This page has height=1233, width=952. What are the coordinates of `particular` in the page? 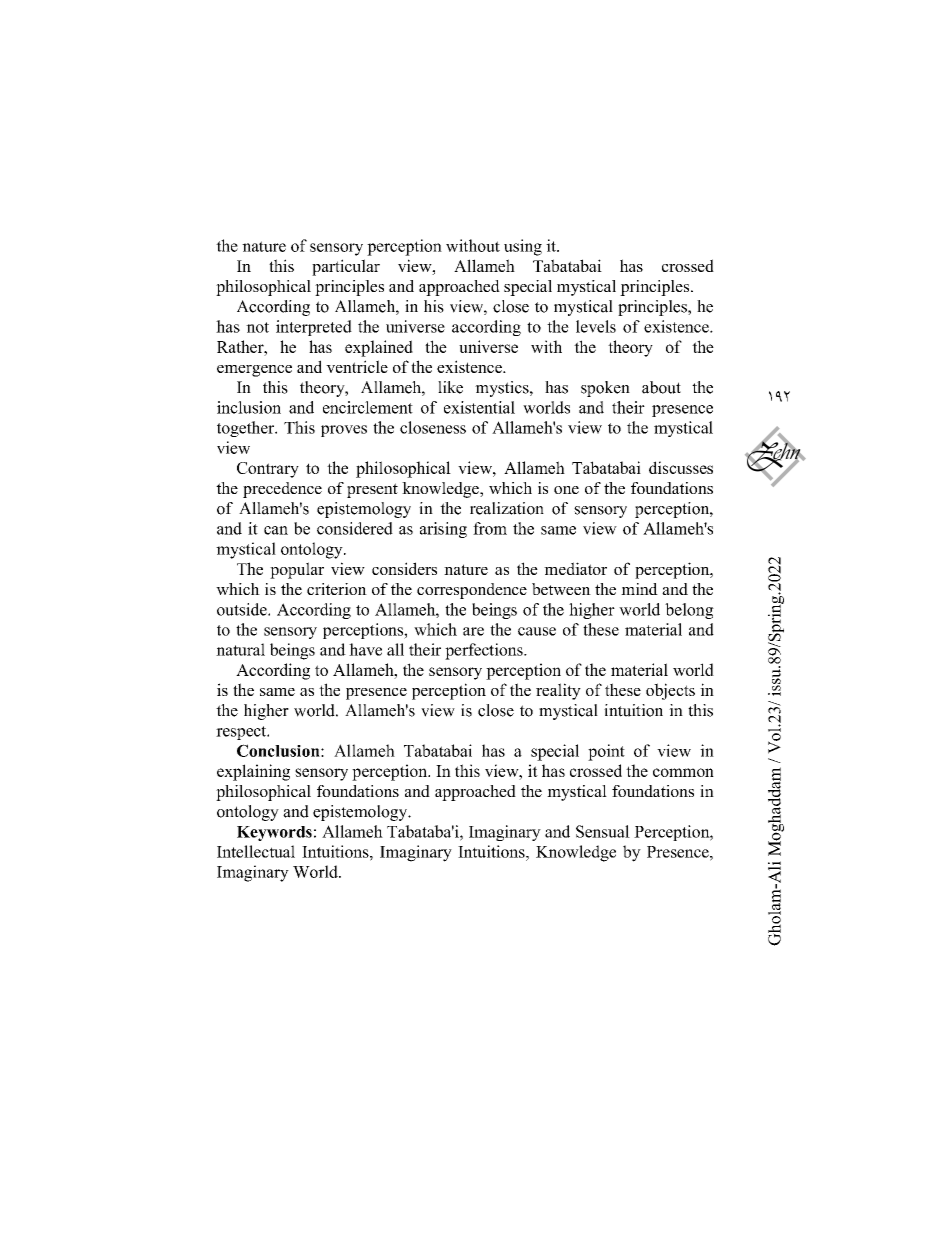 It's located at (346, 267).
